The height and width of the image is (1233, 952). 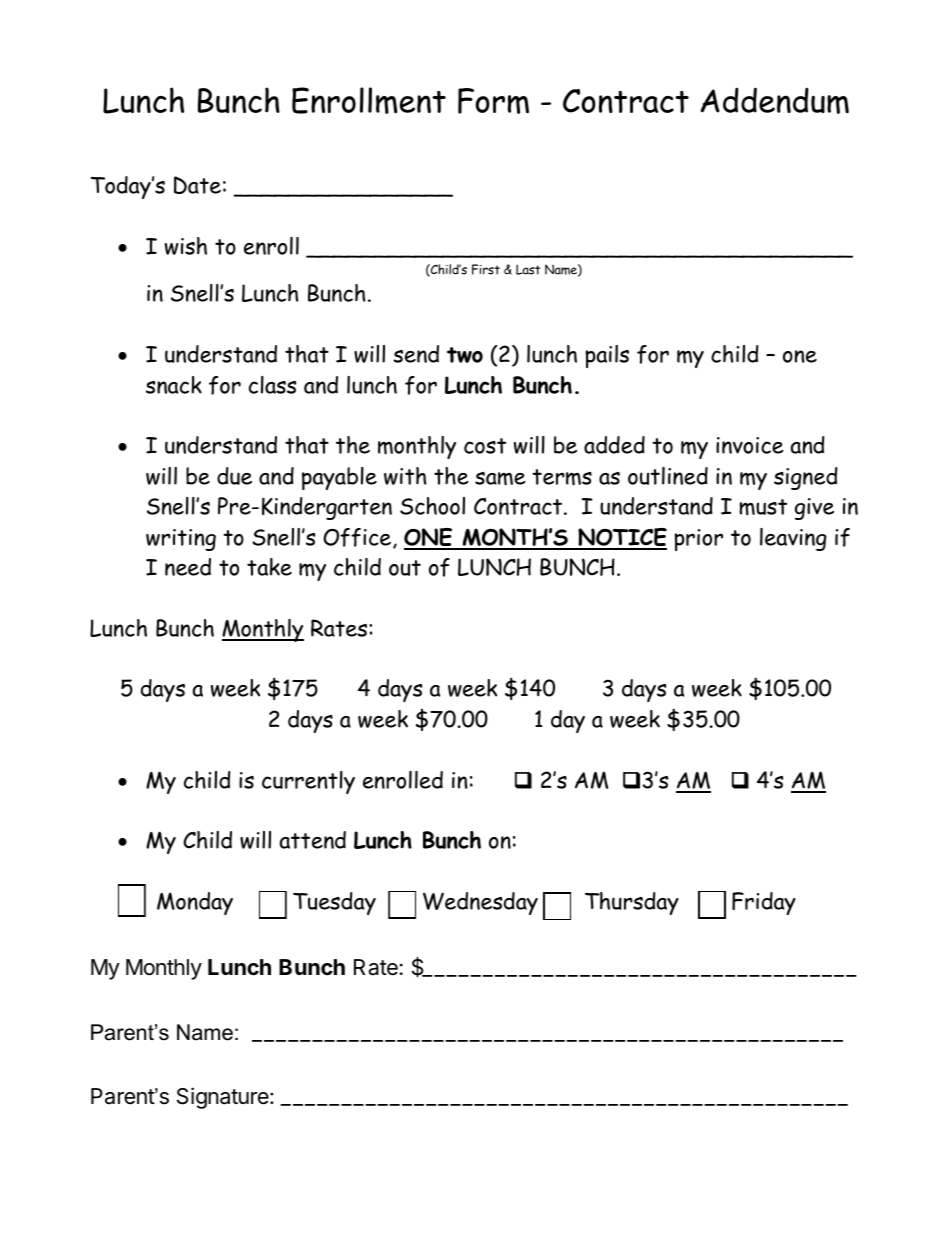 I want to click on Date, so click(x=197, y=185).
